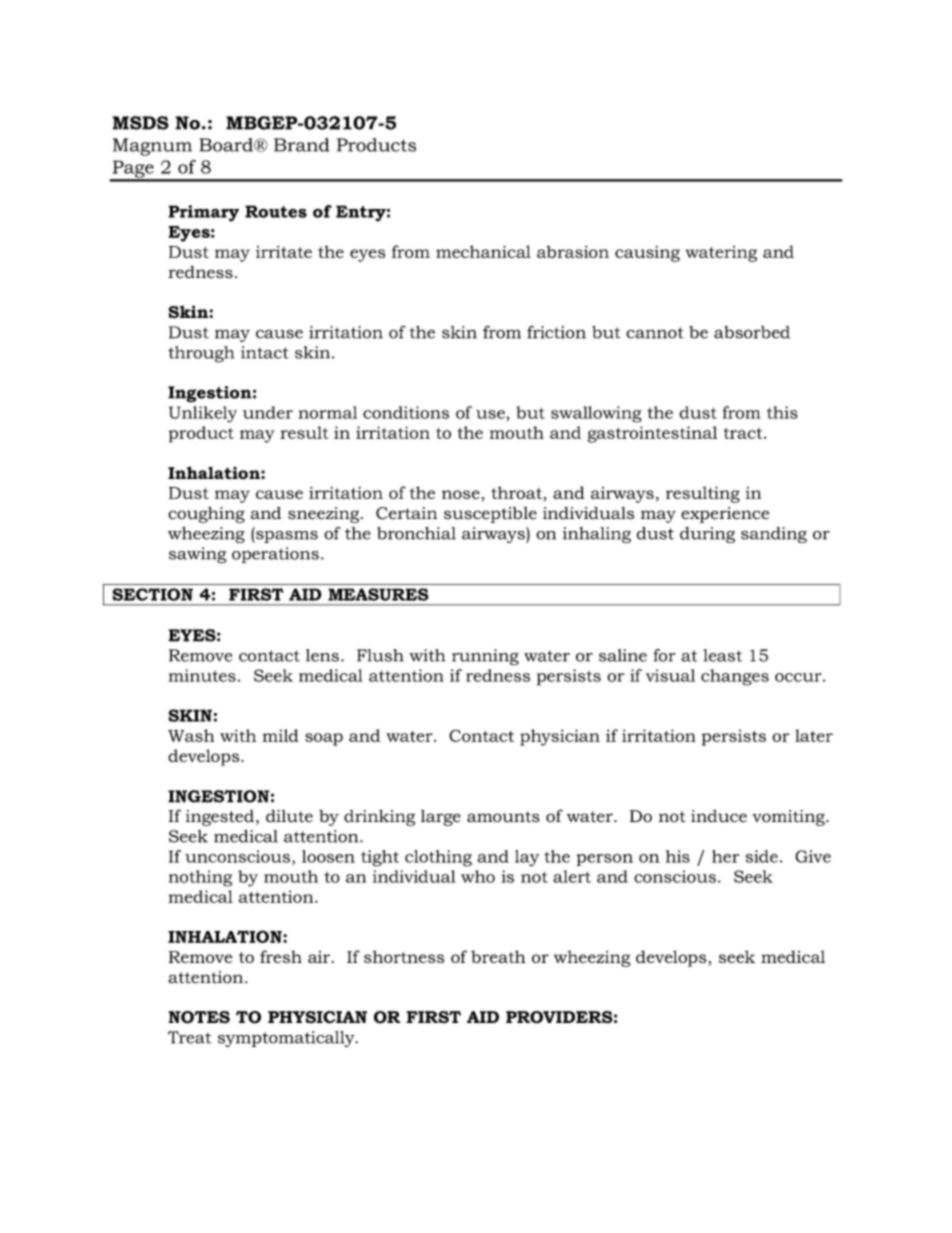 The width and height of the screenshot is (952, 1233). What do you see at coordinates (707, 535) in the screenshot?
I see `during` at bounding box center [707, 535].
